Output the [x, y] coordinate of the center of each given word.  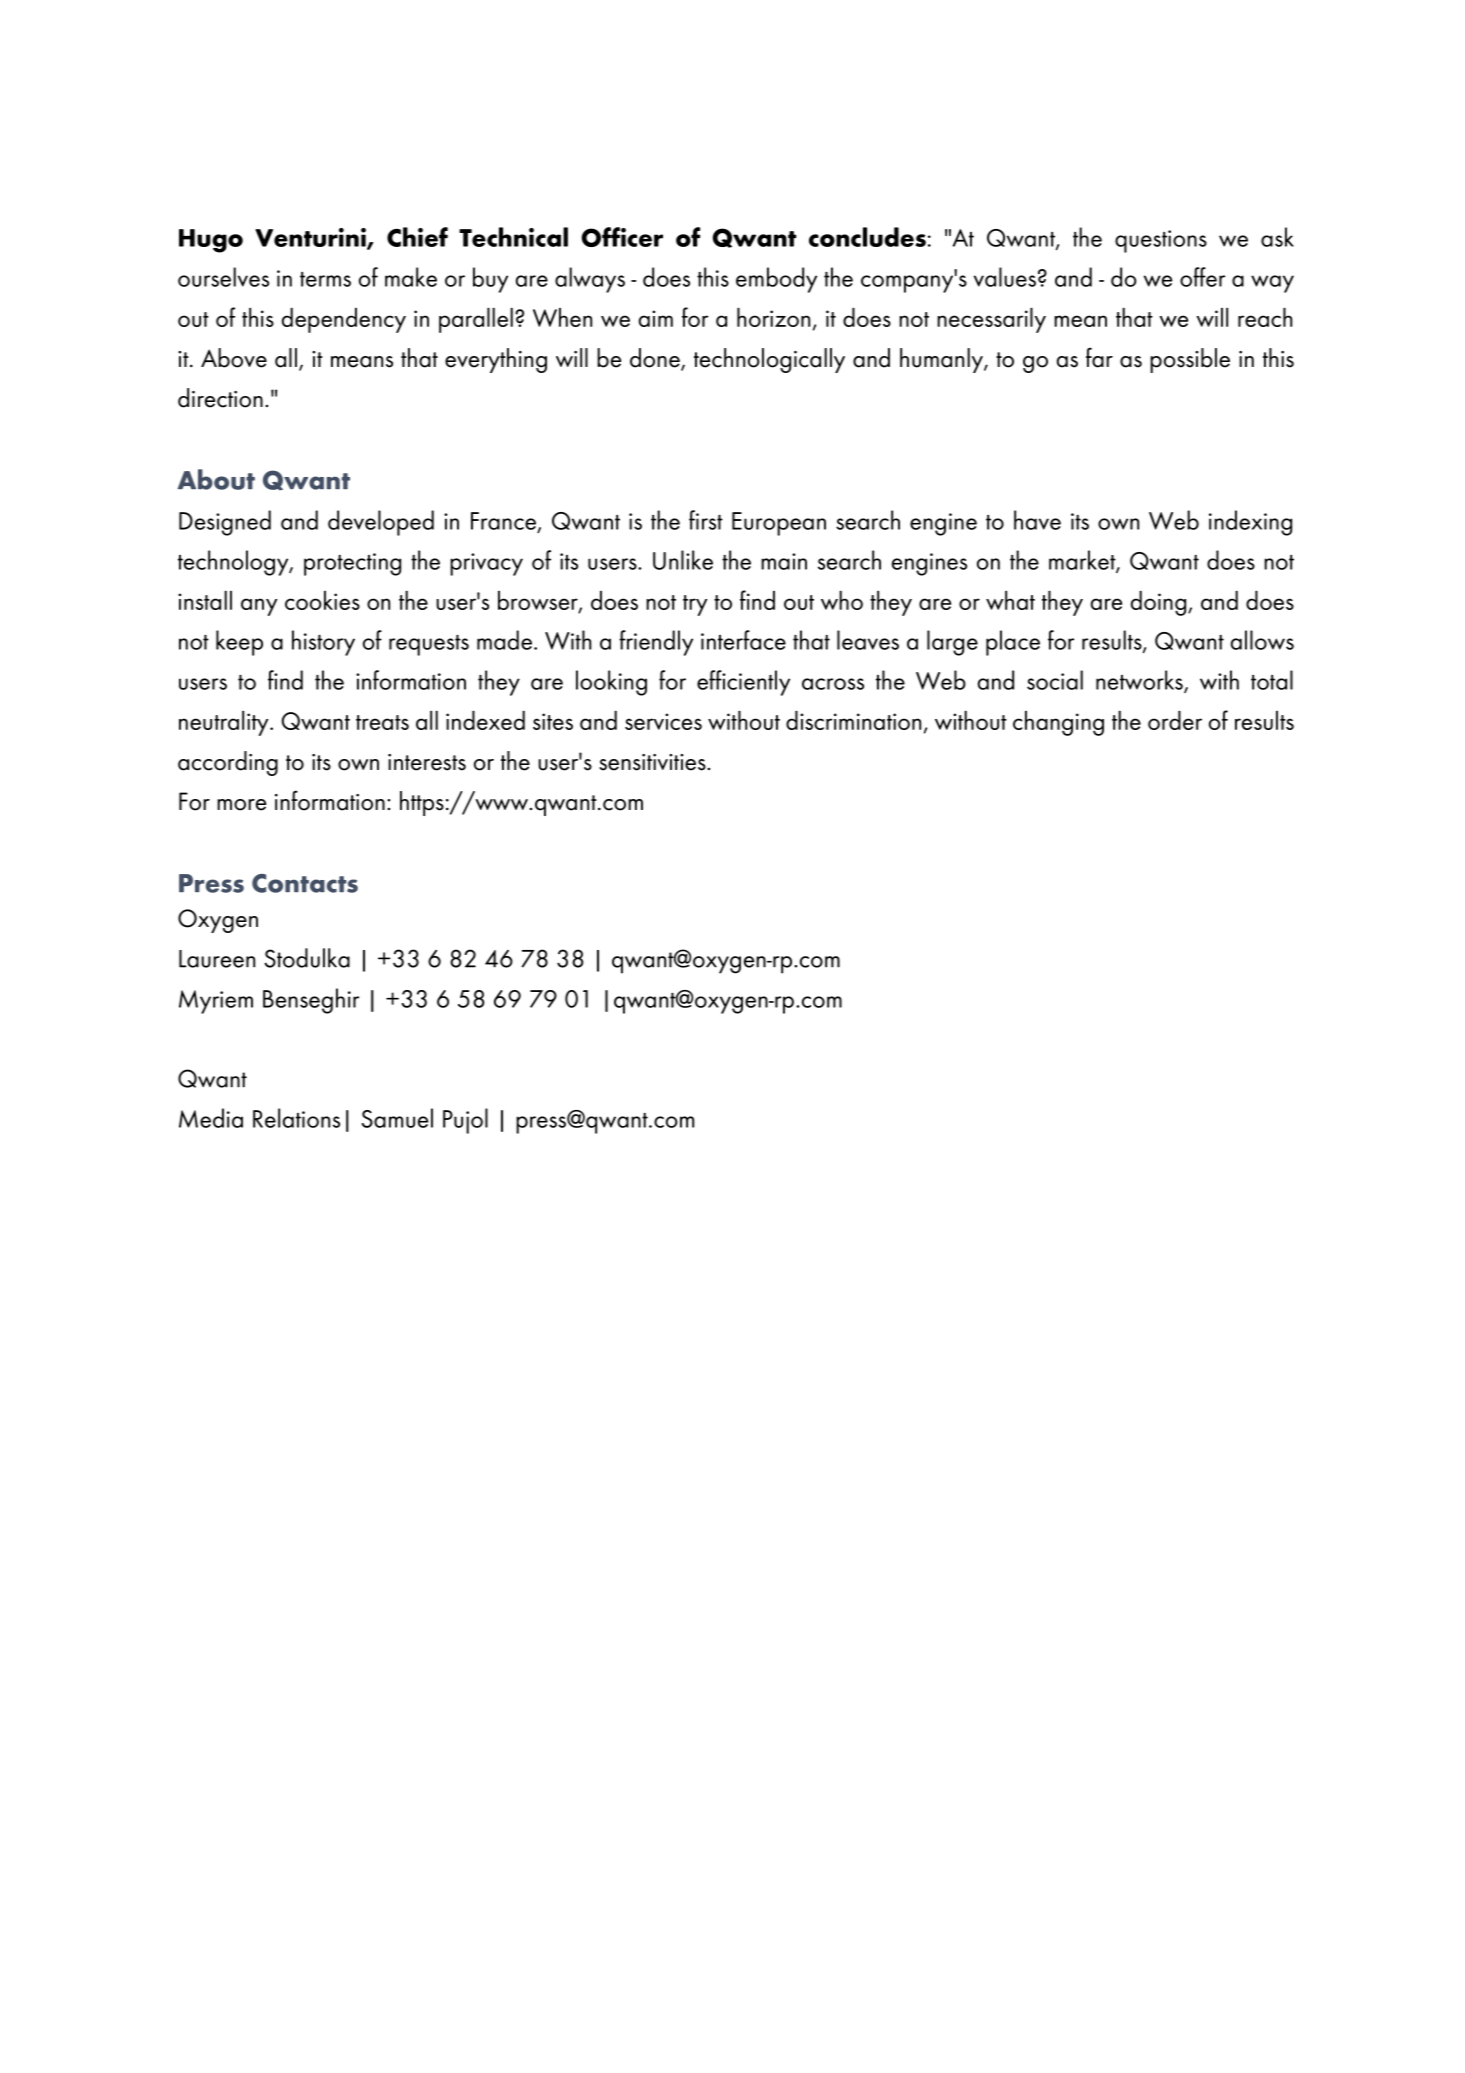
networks [1140, 681]
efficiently [743, 683]
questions [1161, 241]
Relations [296, 1118]
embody [776, 280]
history [323, 643]
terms [325, 279]
